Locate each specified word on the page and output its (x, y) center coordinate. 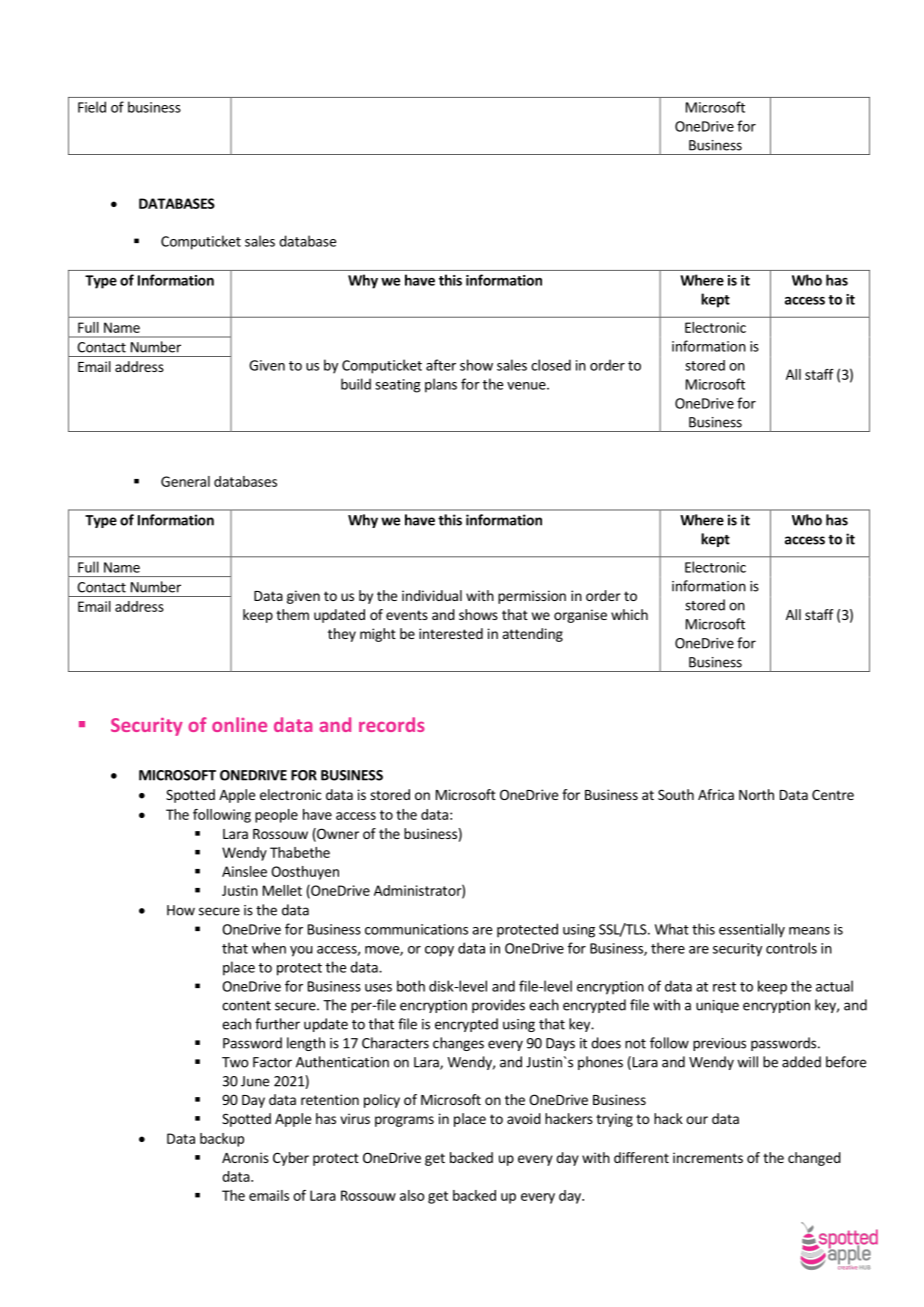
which (629, 614)
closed (551, 365)
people (276, 816)
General (185, 481)
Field (92, 107)
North (756, 794)
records (392, 724)
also (412, 1195)
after (441, 365)
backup (222, 1140)
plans (441, 385)
